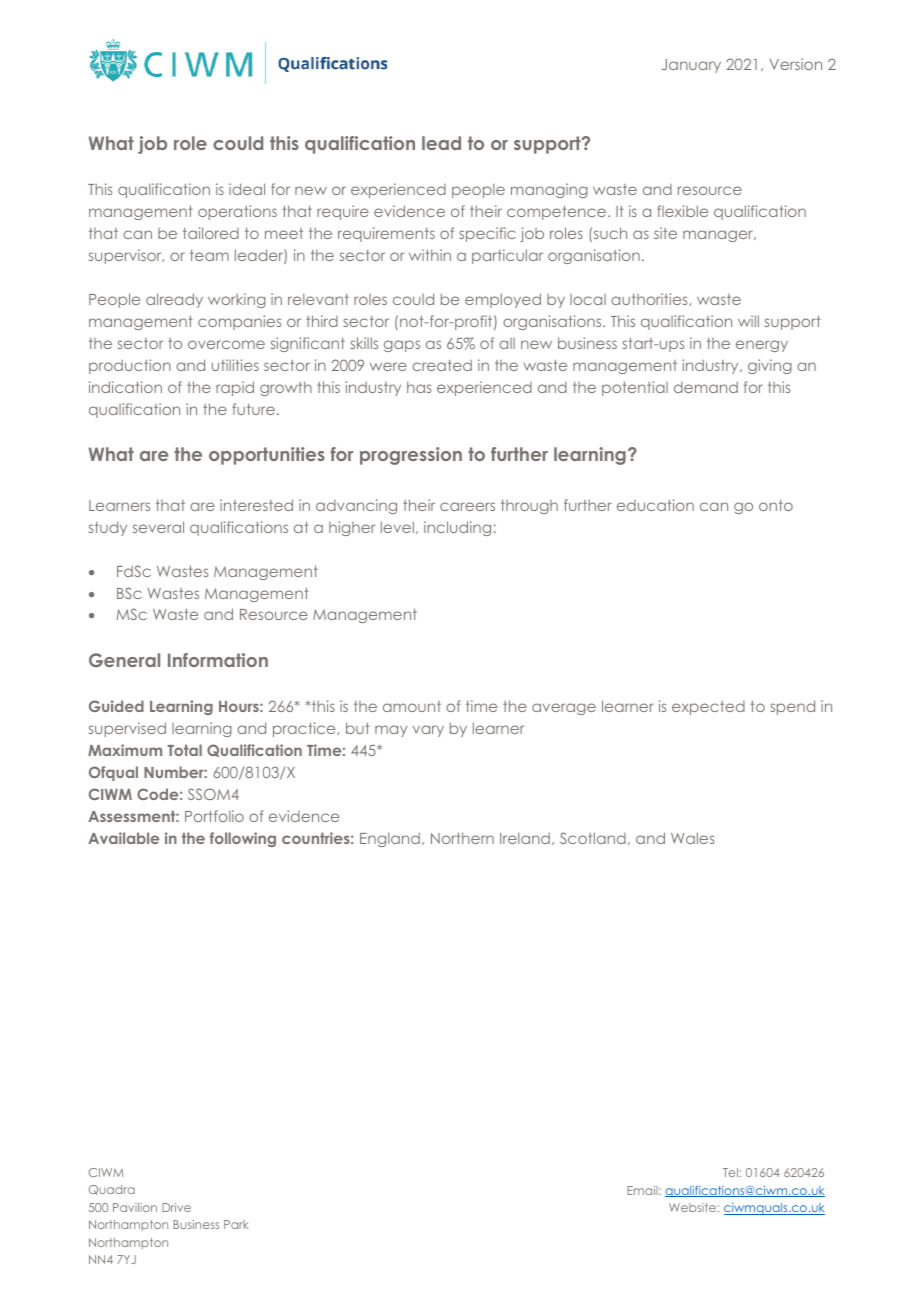 This screenshot has width=924, height=1308. Describe the element at coordinates (247, 189) in the screenshot. I see `ideal` at that location.
